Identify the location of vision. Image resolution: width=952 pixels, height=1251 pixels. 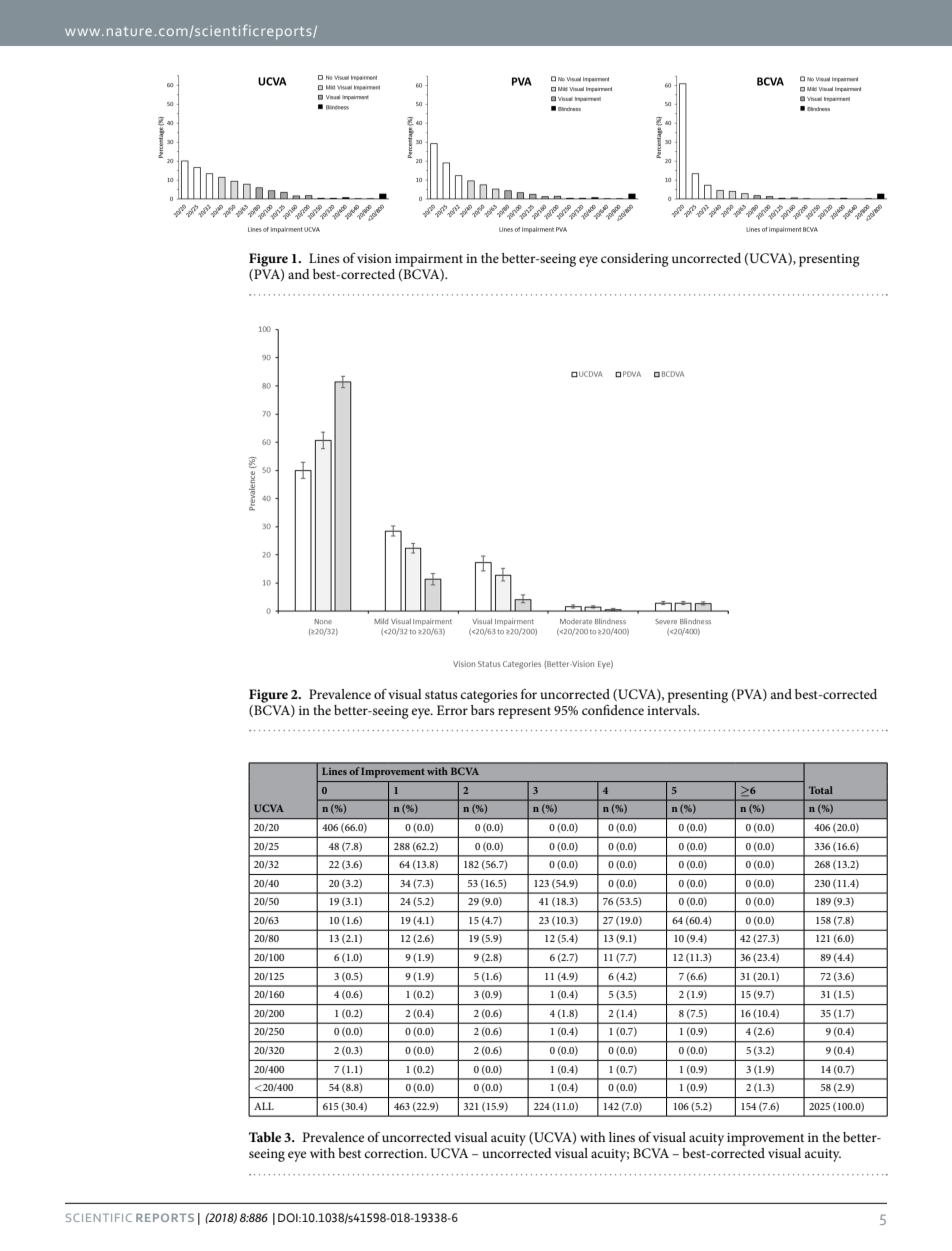
(374, 258).
